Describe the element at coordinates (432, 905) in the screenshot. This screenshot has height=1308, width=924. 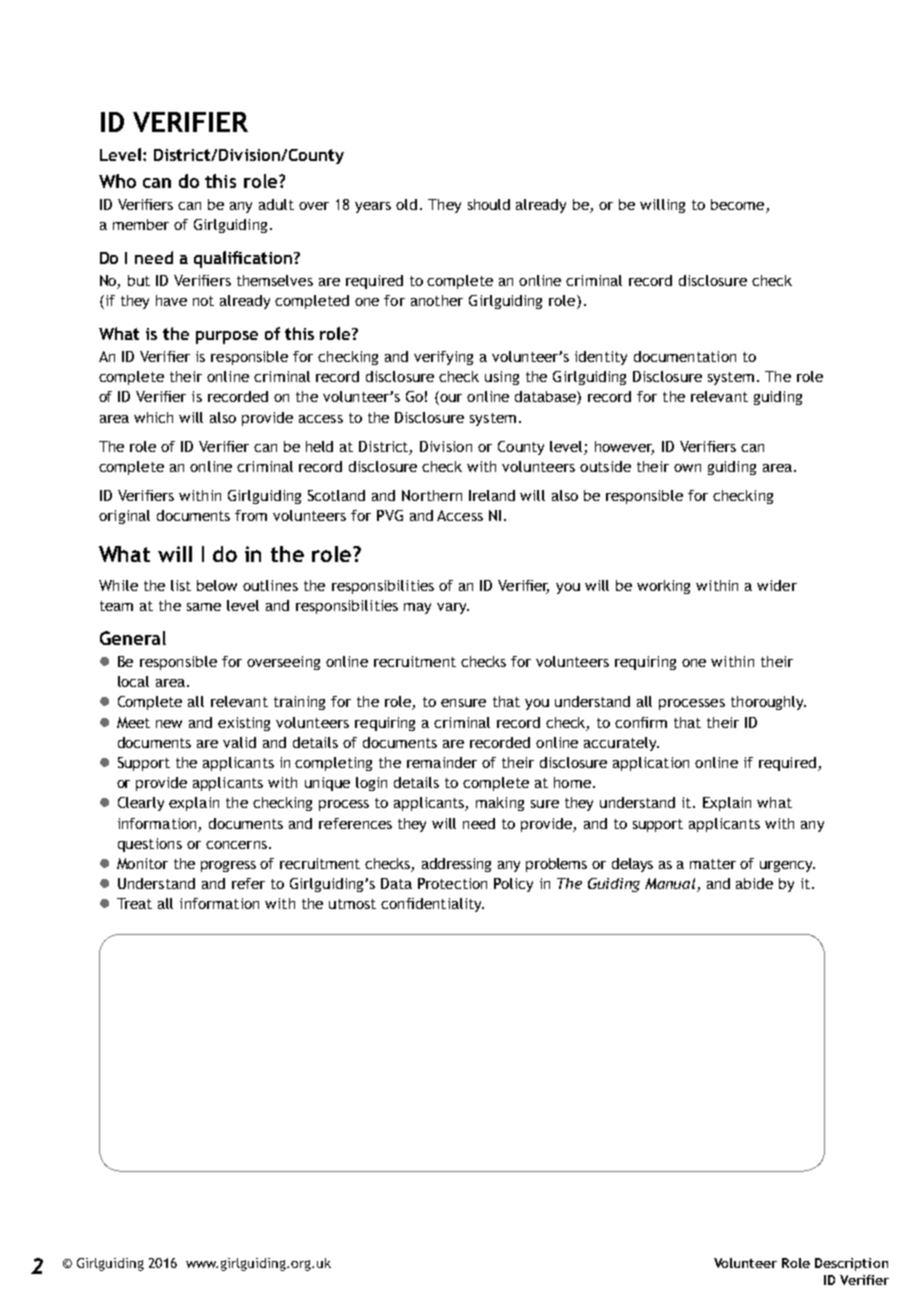
I see `confidentiality` at that location.
